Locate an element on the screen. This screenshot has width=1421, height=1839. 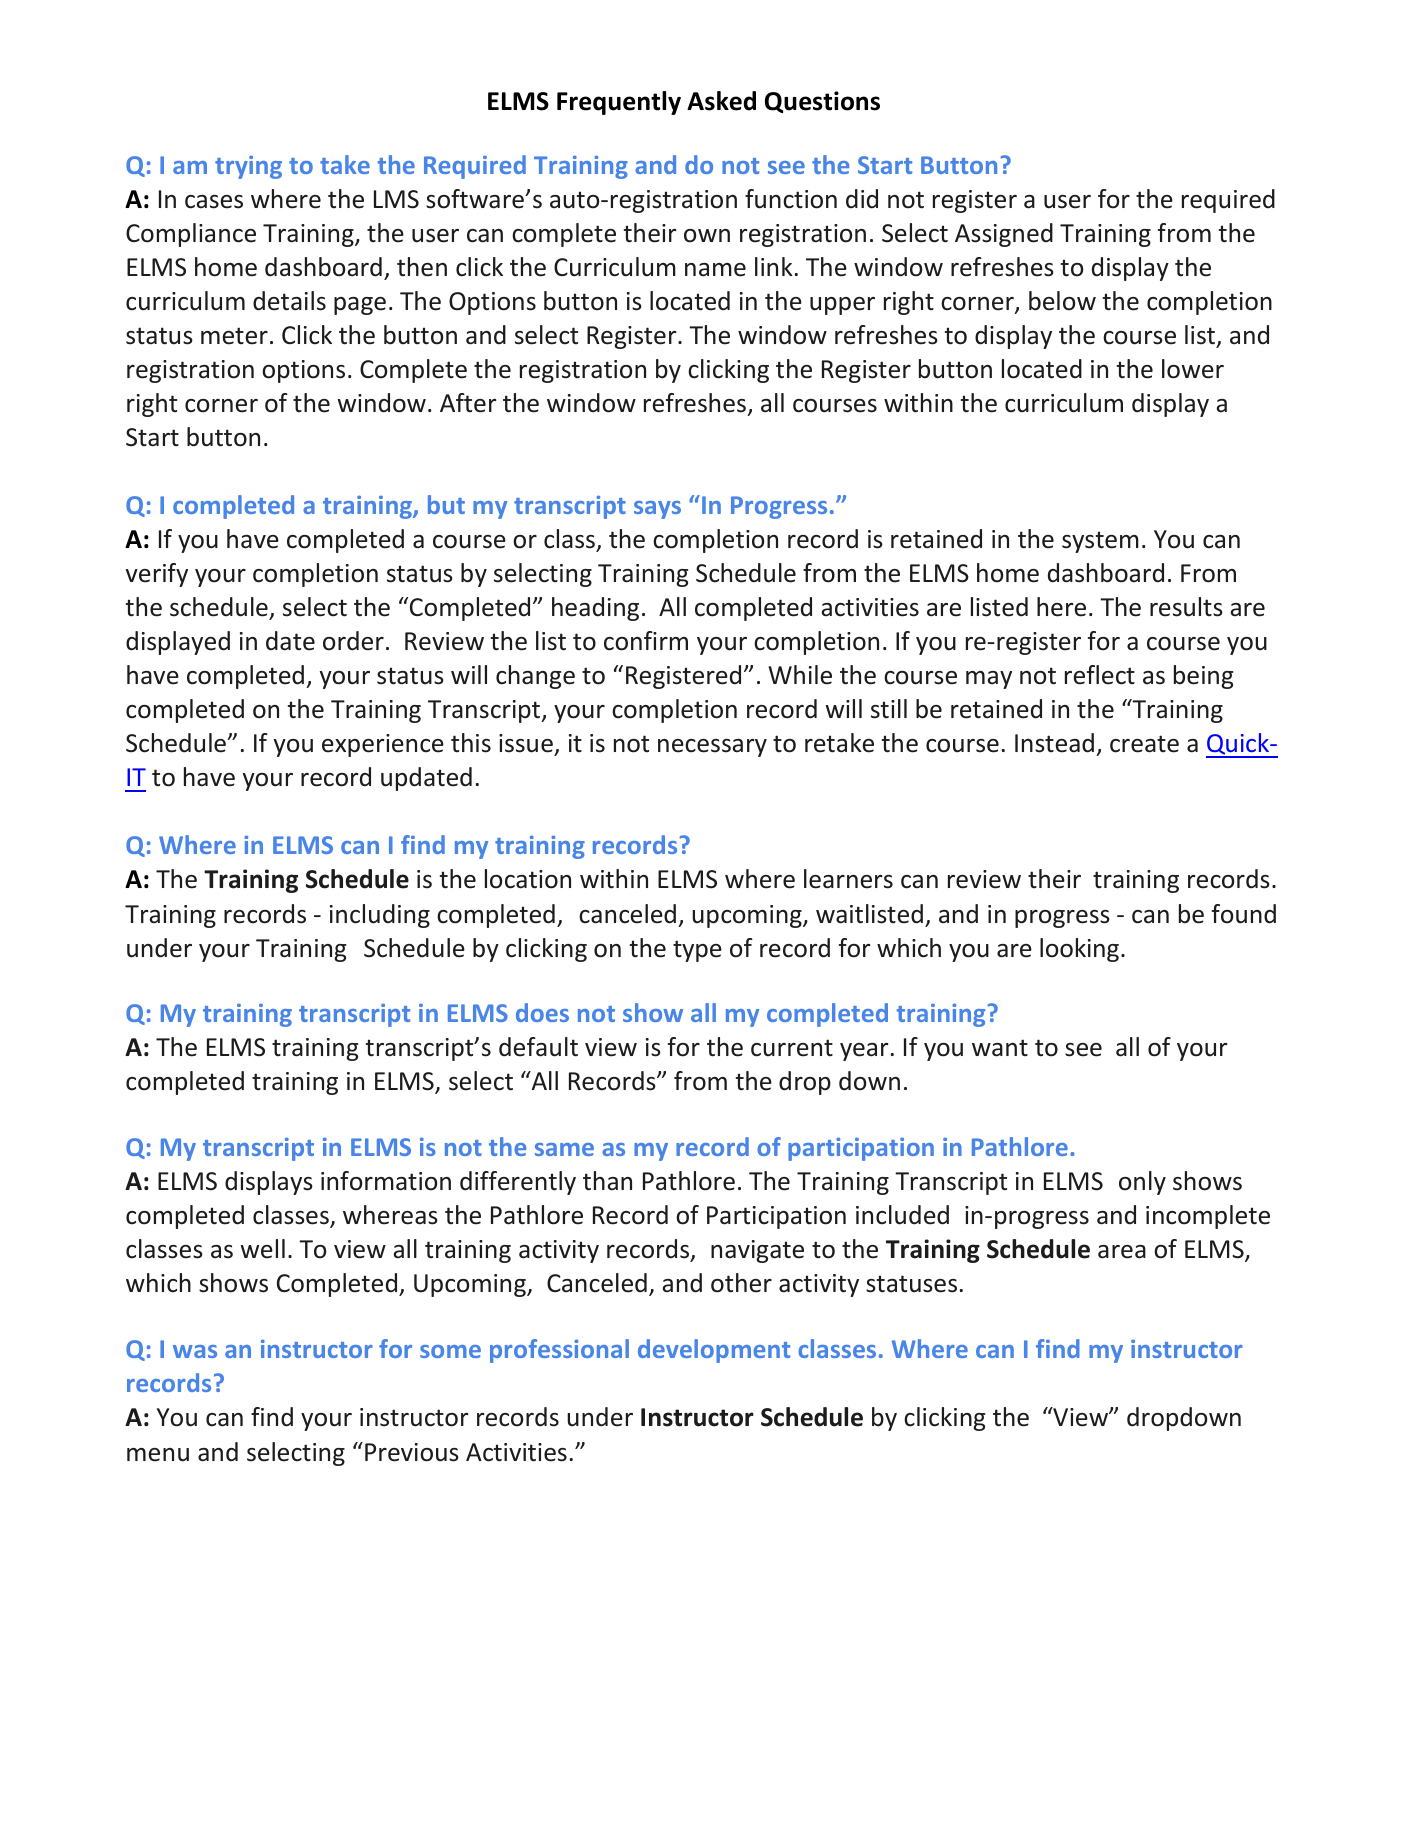
trying is located at coordinates (248, 167).
